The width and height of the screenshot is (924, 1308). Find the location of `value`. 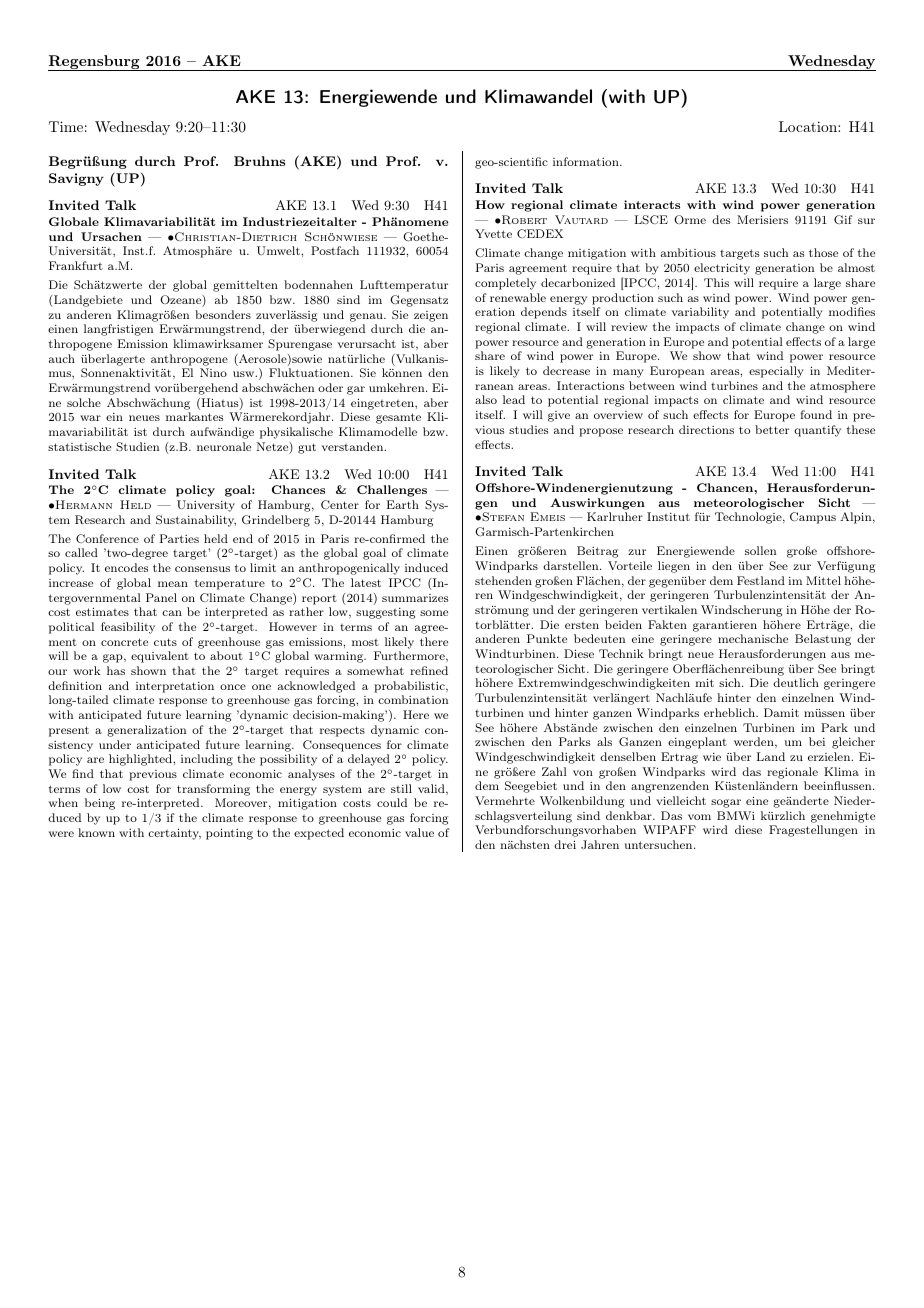

value is located at coordinates (419, 832).
